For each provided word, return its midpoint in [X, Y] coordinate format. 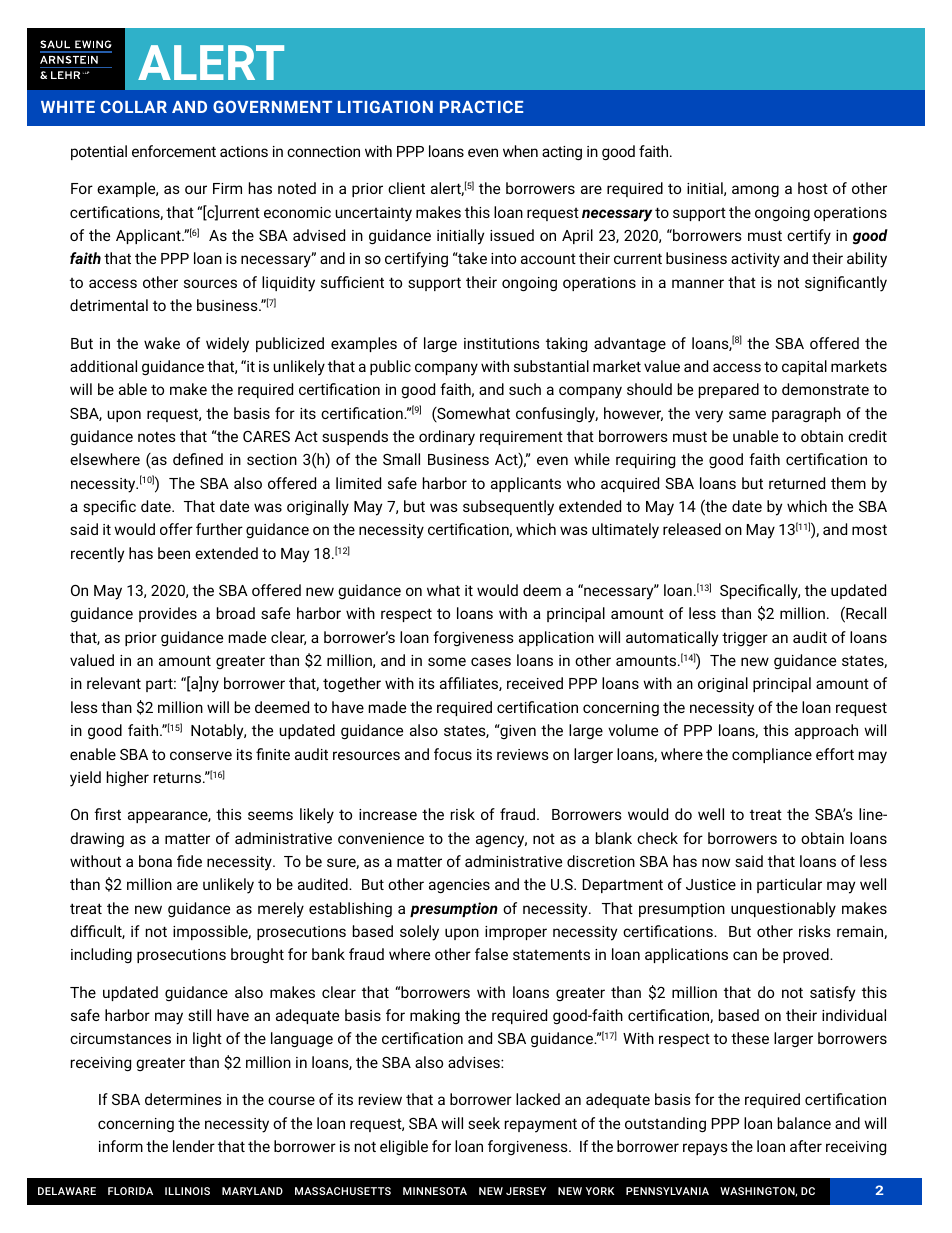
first [107, 814]
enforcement [174, 151]
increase [388, 814]
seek [484, 1123]
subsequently [508, 508]
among [755, 191]
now [716, 862]
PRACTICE [481, 106]
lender [194, 1146]
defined [198, 459]
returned [797, 483]
